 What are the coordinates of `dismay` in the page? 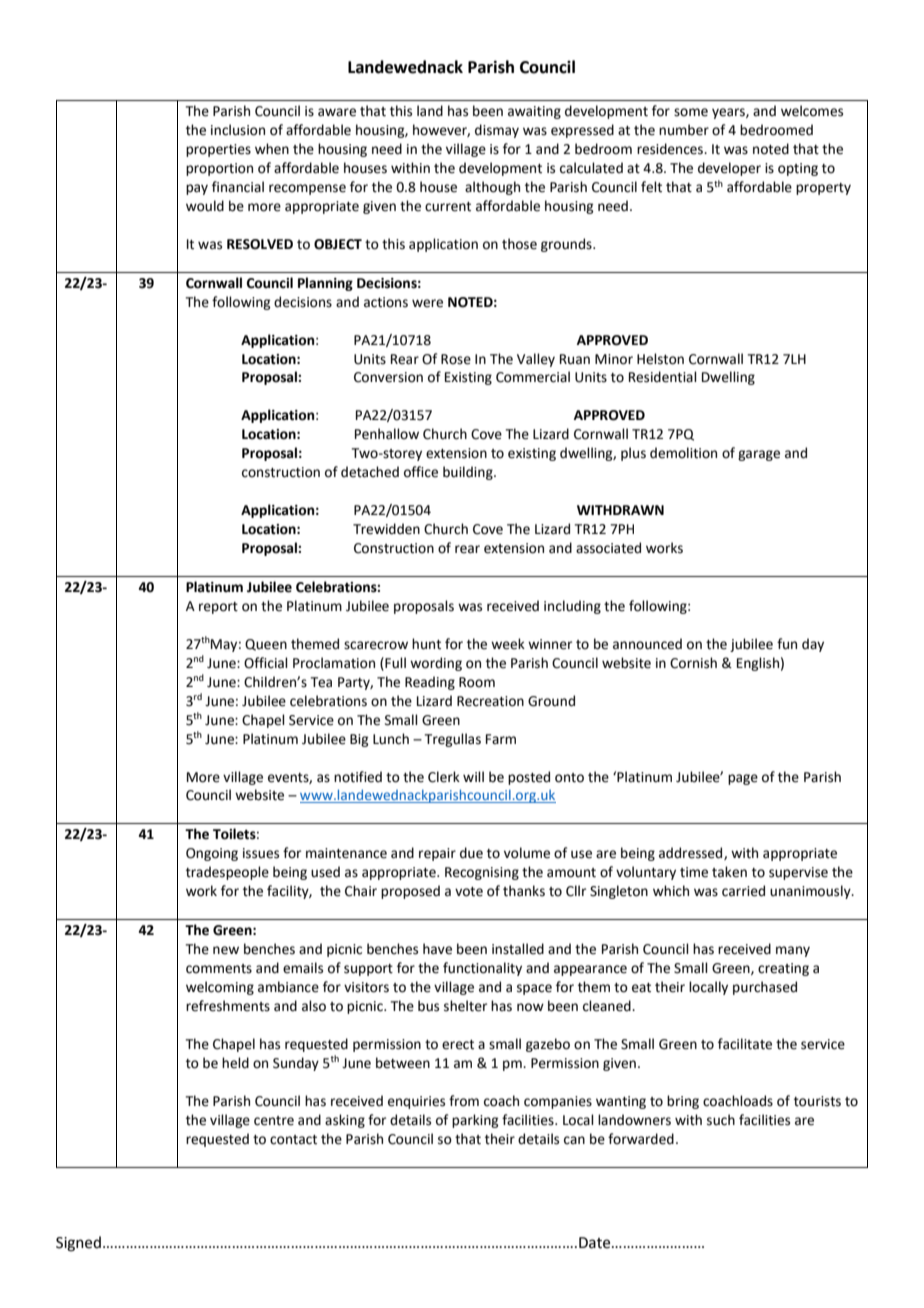 It's located at (497, 131).
